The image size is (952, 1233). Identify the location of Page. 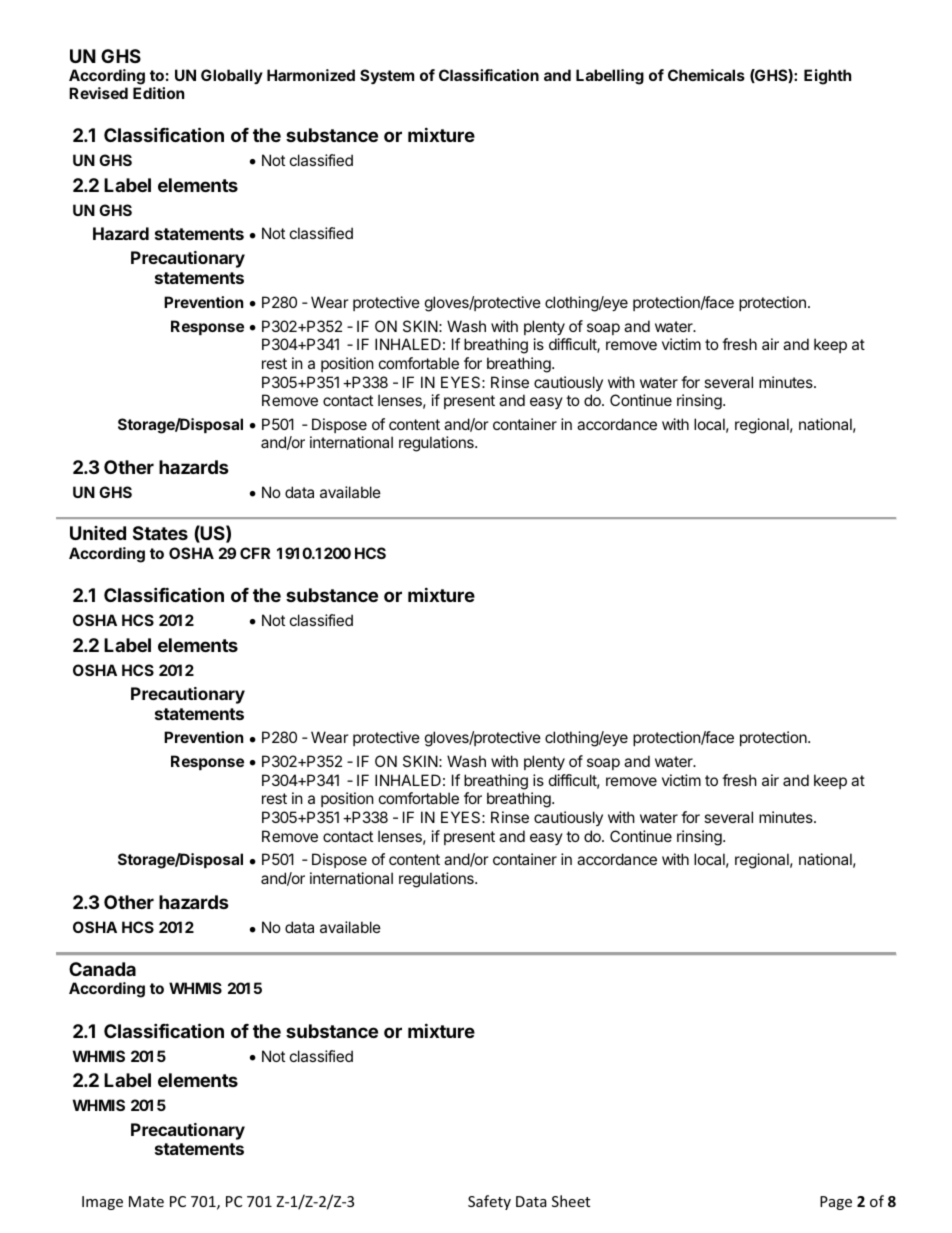
(836, 1203).
